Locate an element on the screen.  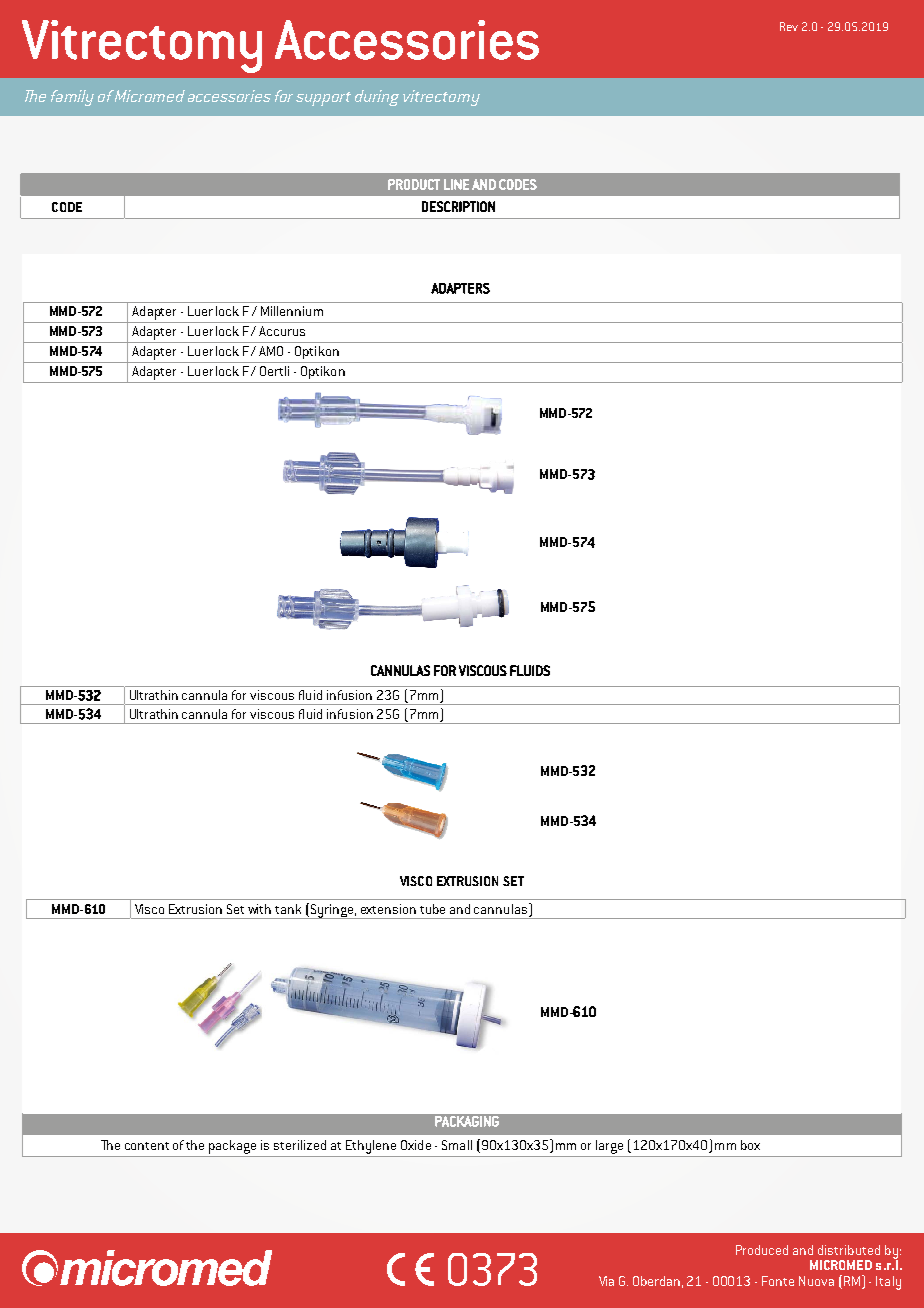
package is located at coordinates (232, 1147).
